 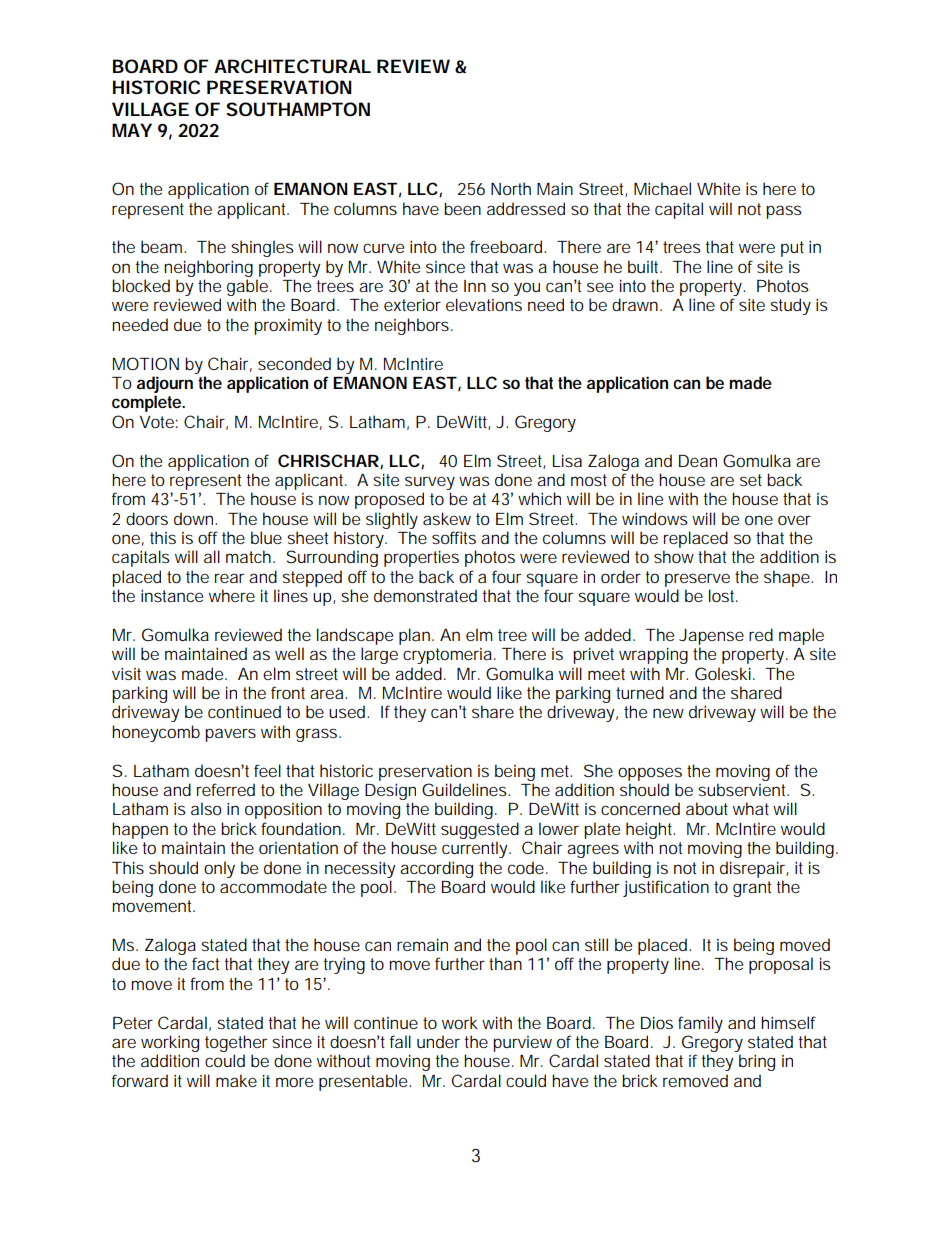 What do you see at coordinates (438, 1041) in the page?
I see `under` at bounding box center [438, 1041].
